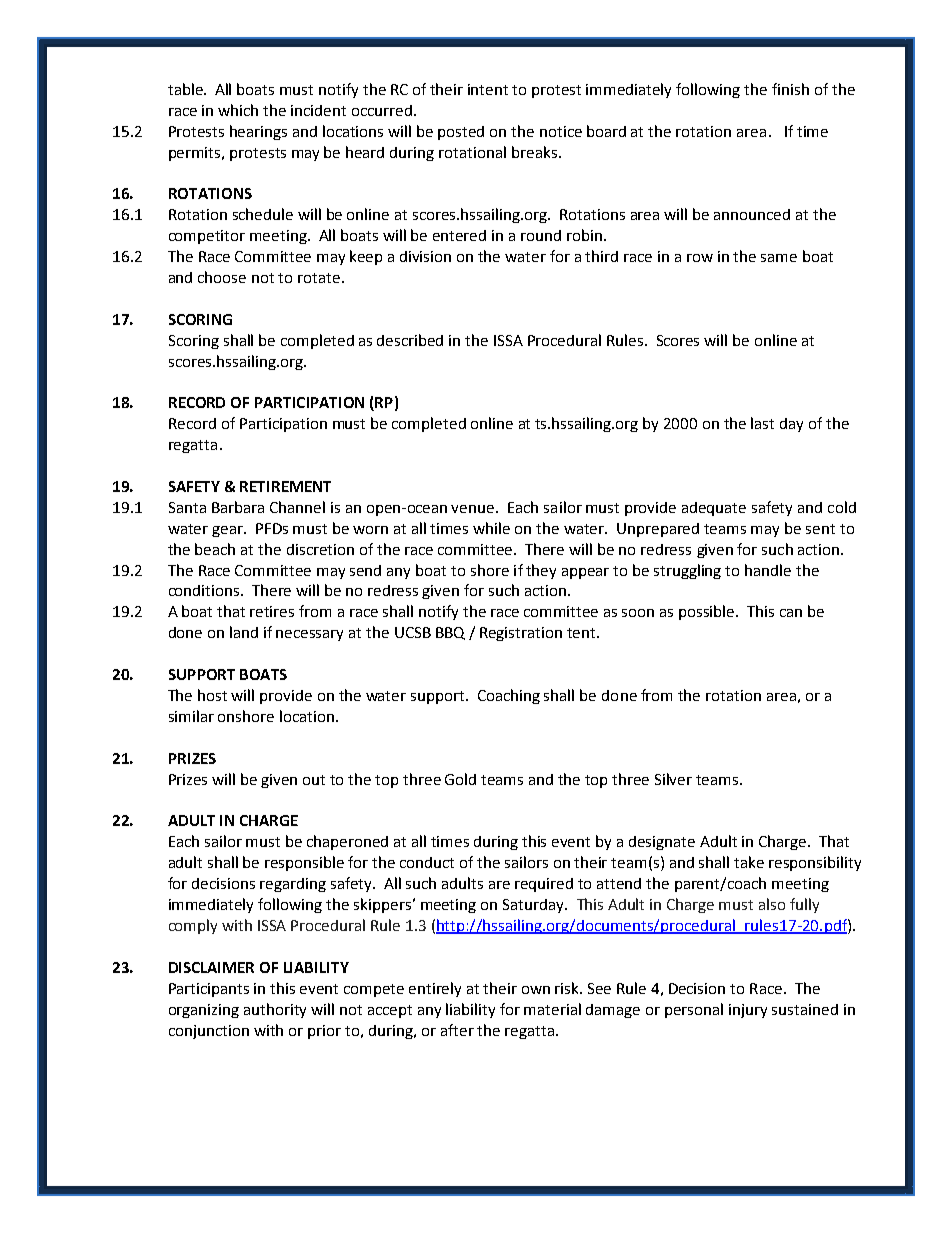 This page has width=952, height=1233. I want to click on handle, so click(768, 570).
